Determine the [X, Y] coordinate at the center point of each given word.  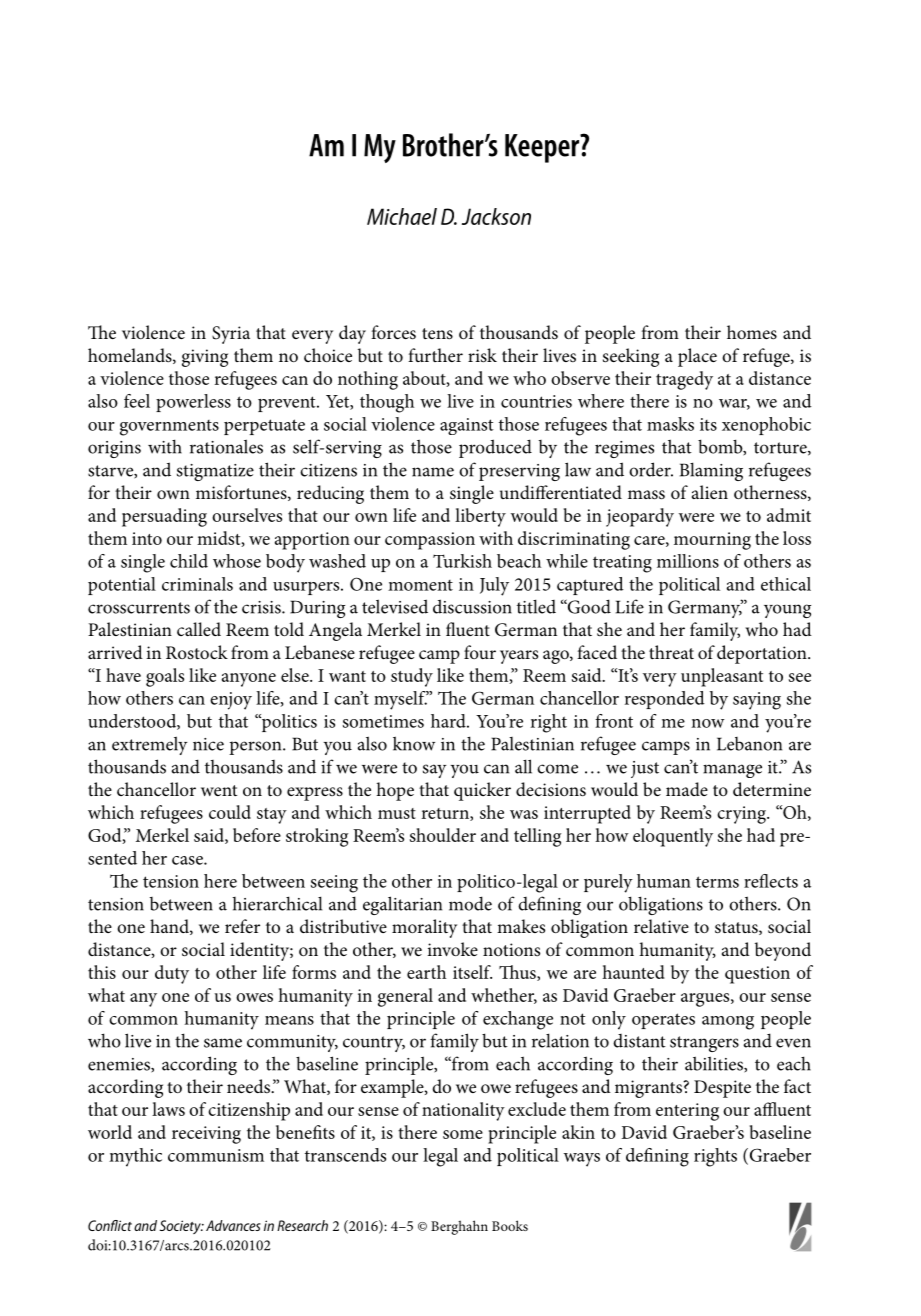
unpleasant [722, 677]
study [412, 677]
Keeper [543, 148]
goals [165, 677]
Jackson [496, 216]
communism [216, 1155]
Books [510, 1225]
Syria [231, 335]
